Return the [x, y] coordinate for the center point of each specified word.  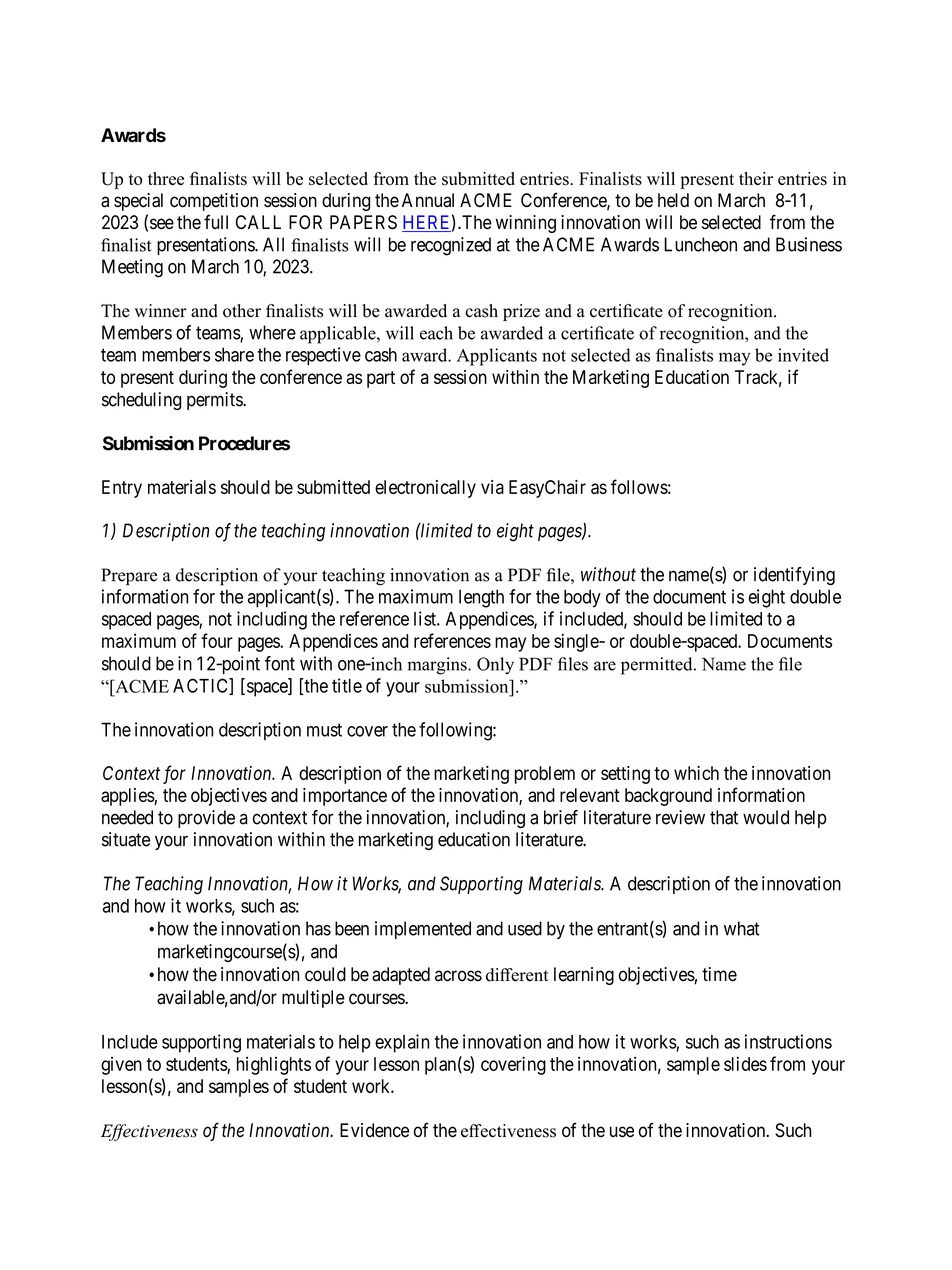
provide [206, 819]
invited [803, 355]
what [742, 928]
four [217, 640]
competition [214, 202]
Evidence [374, 1130]
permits [215, 401]
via [492, 487]
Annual [428, 200]
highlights [274, 1066]
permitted [658, 666]
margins [438, 666]
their [756, 178]
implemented [423, 930]
